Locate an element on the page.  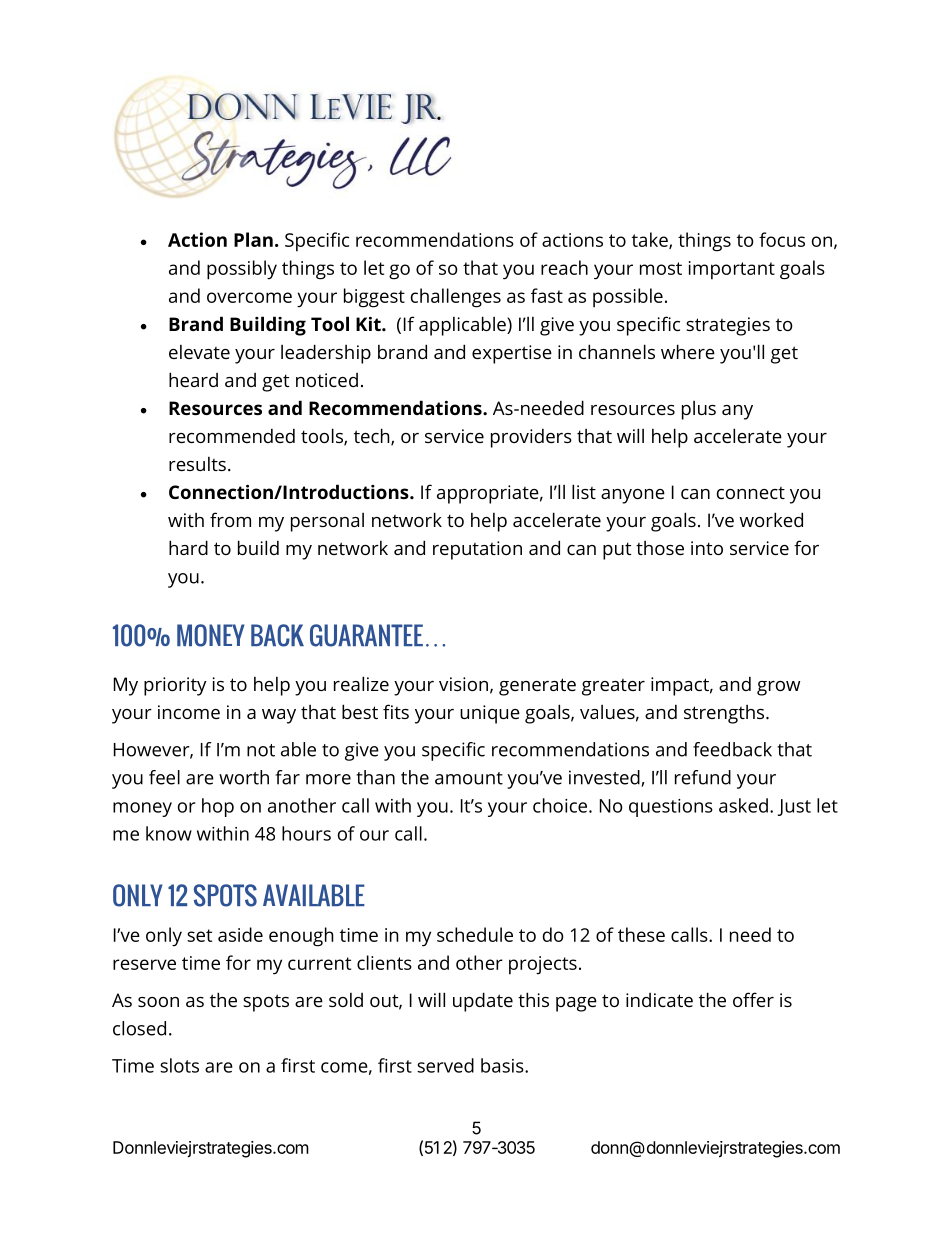
slots is located at coordinates (179, 1065).
